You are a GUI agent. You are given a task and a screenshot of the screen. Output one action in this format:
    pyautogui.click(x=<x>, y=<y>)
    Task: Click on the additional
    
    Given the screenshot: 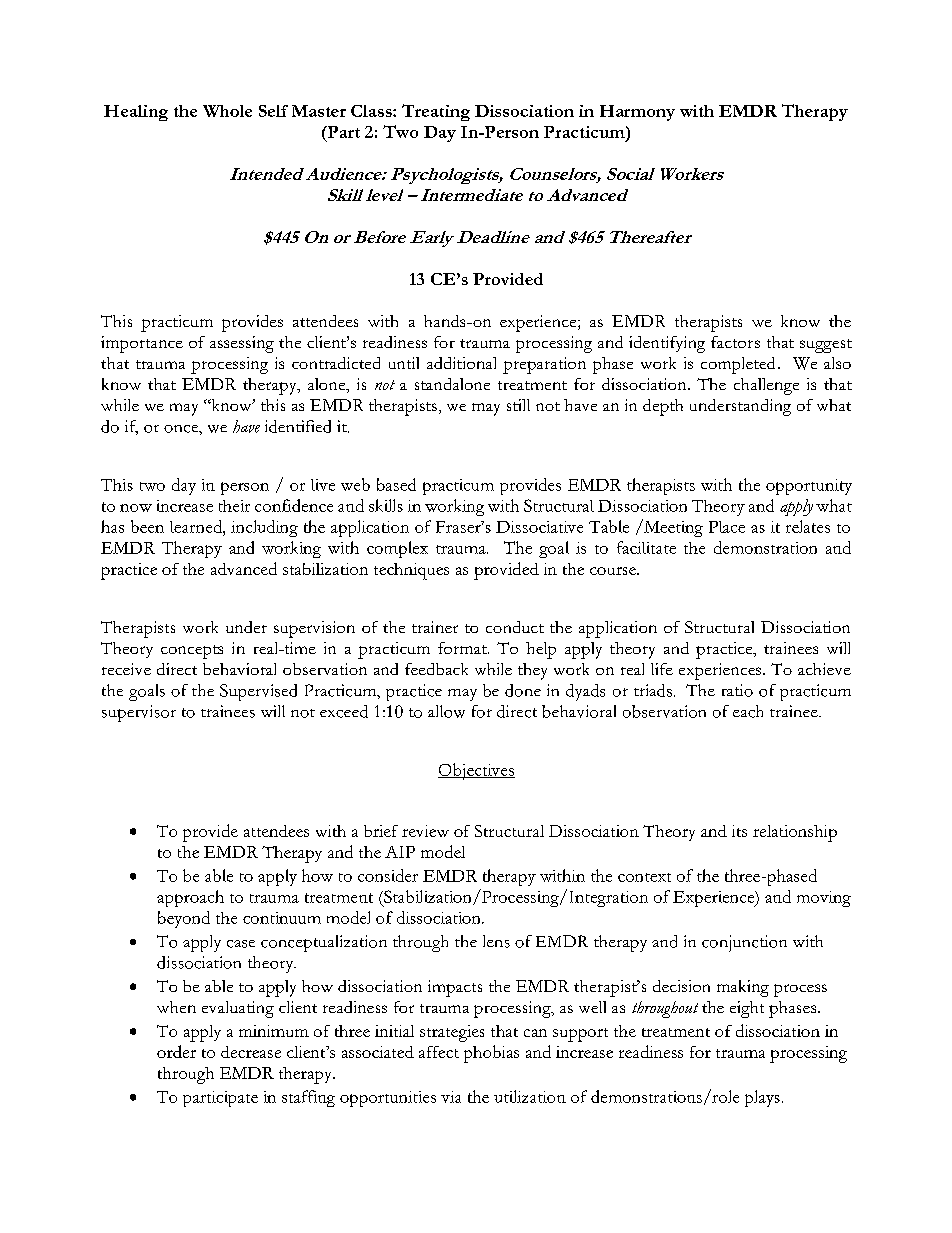 What is the action you would take?
    pyautogui.click(x=461, y=363)
